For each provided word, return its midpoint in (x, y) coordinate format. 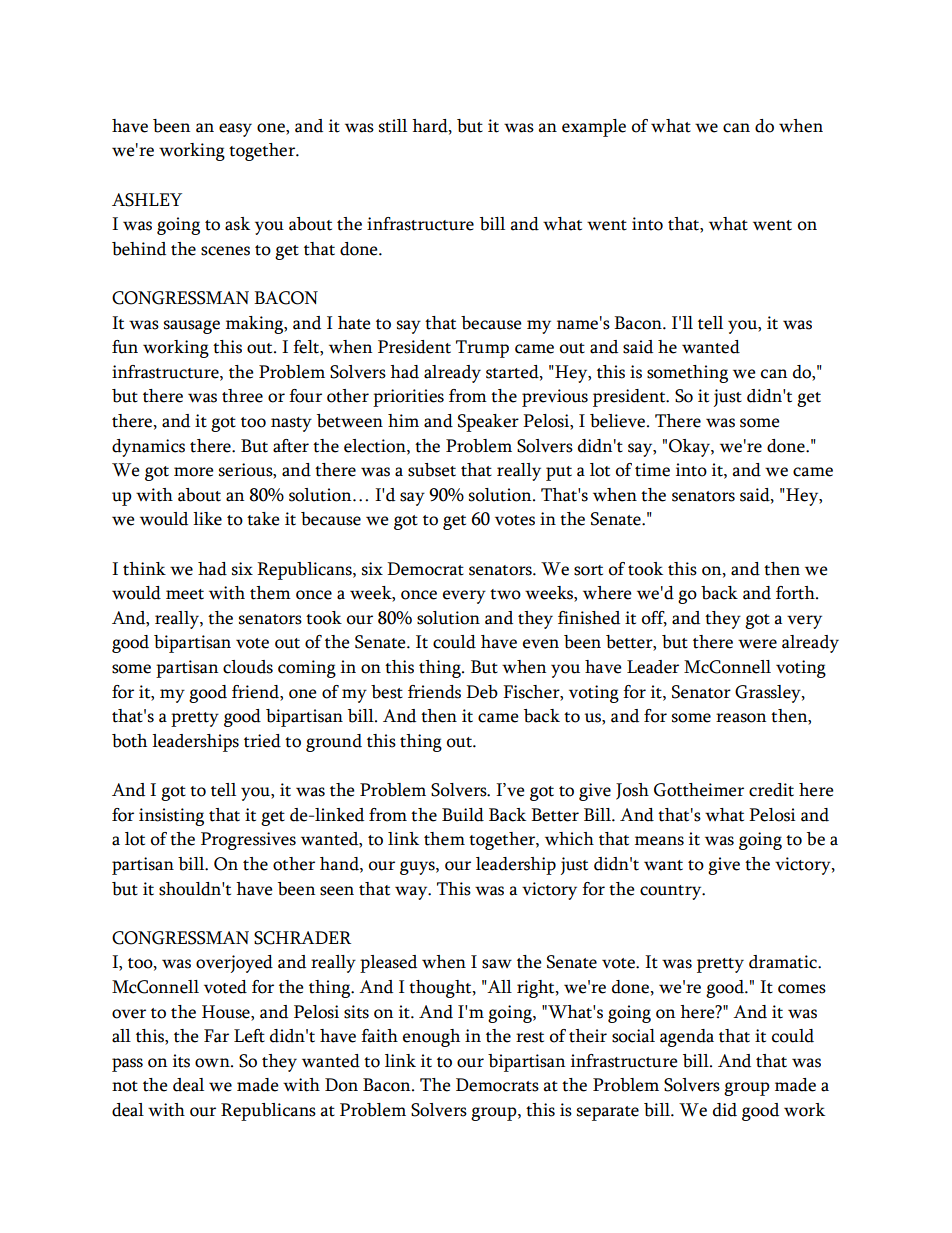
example (594, 128)
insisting (171, 817)
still (393, 126)
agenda (687, 1038)
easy (235, 130)
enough (431, 1038)
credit (771, 790)
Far (216, 1036)
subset (432, 470)
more (194, 472)
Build (463, 815)
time (652, 470)
